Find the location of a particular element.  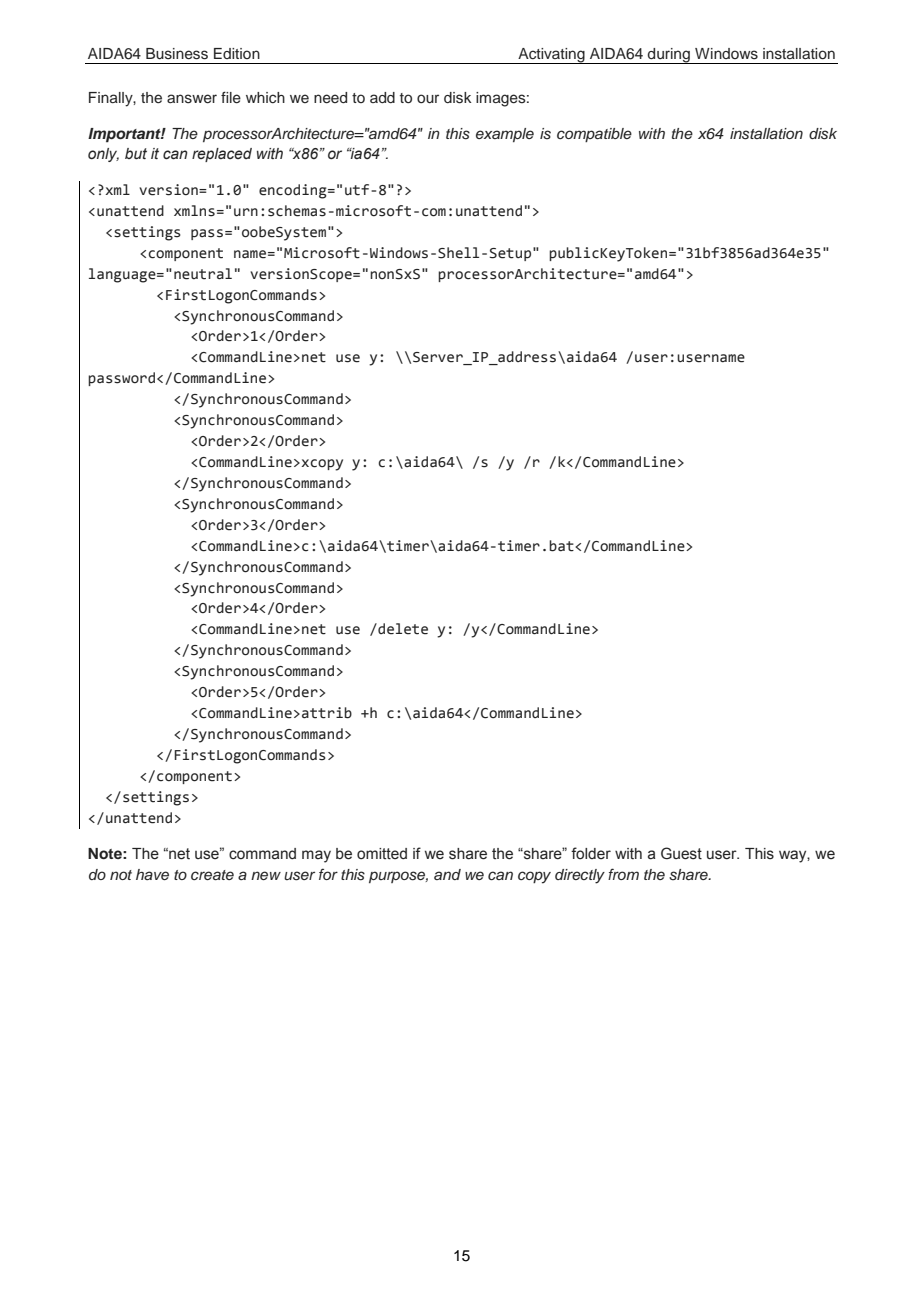

Business is located at coordinates (177, 54).
